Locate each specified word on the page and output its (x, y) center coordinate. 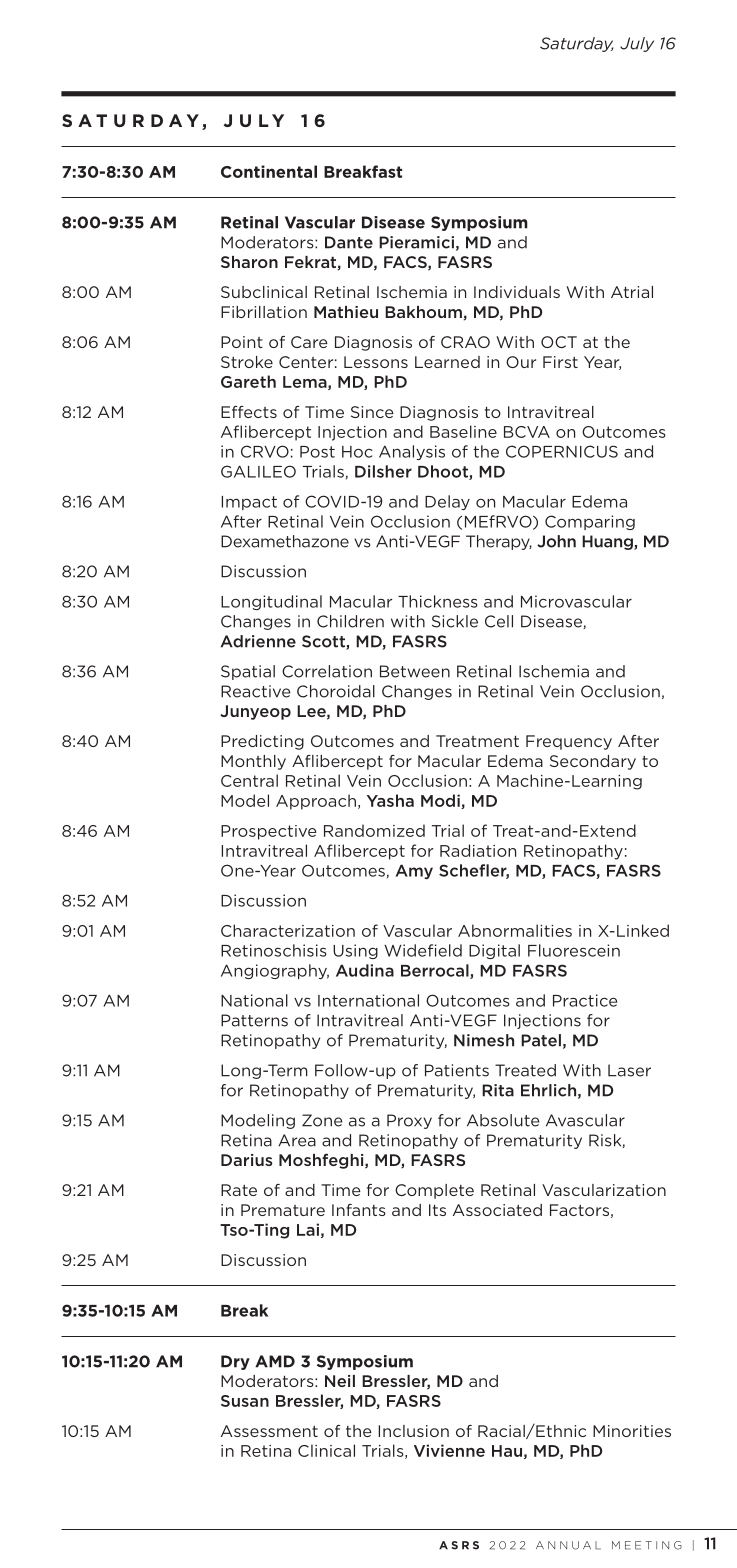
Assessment (269, 1431)
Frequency (569, 742)
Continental (269, 171)
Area (297, 1140)
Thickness (438, 601)
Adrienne (258, 641)
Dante (349, 242)
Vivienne (449, 1450)
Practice (585, 1000)
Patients (457, 1070)
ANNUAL (568, 1545)
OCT (559, 342)
